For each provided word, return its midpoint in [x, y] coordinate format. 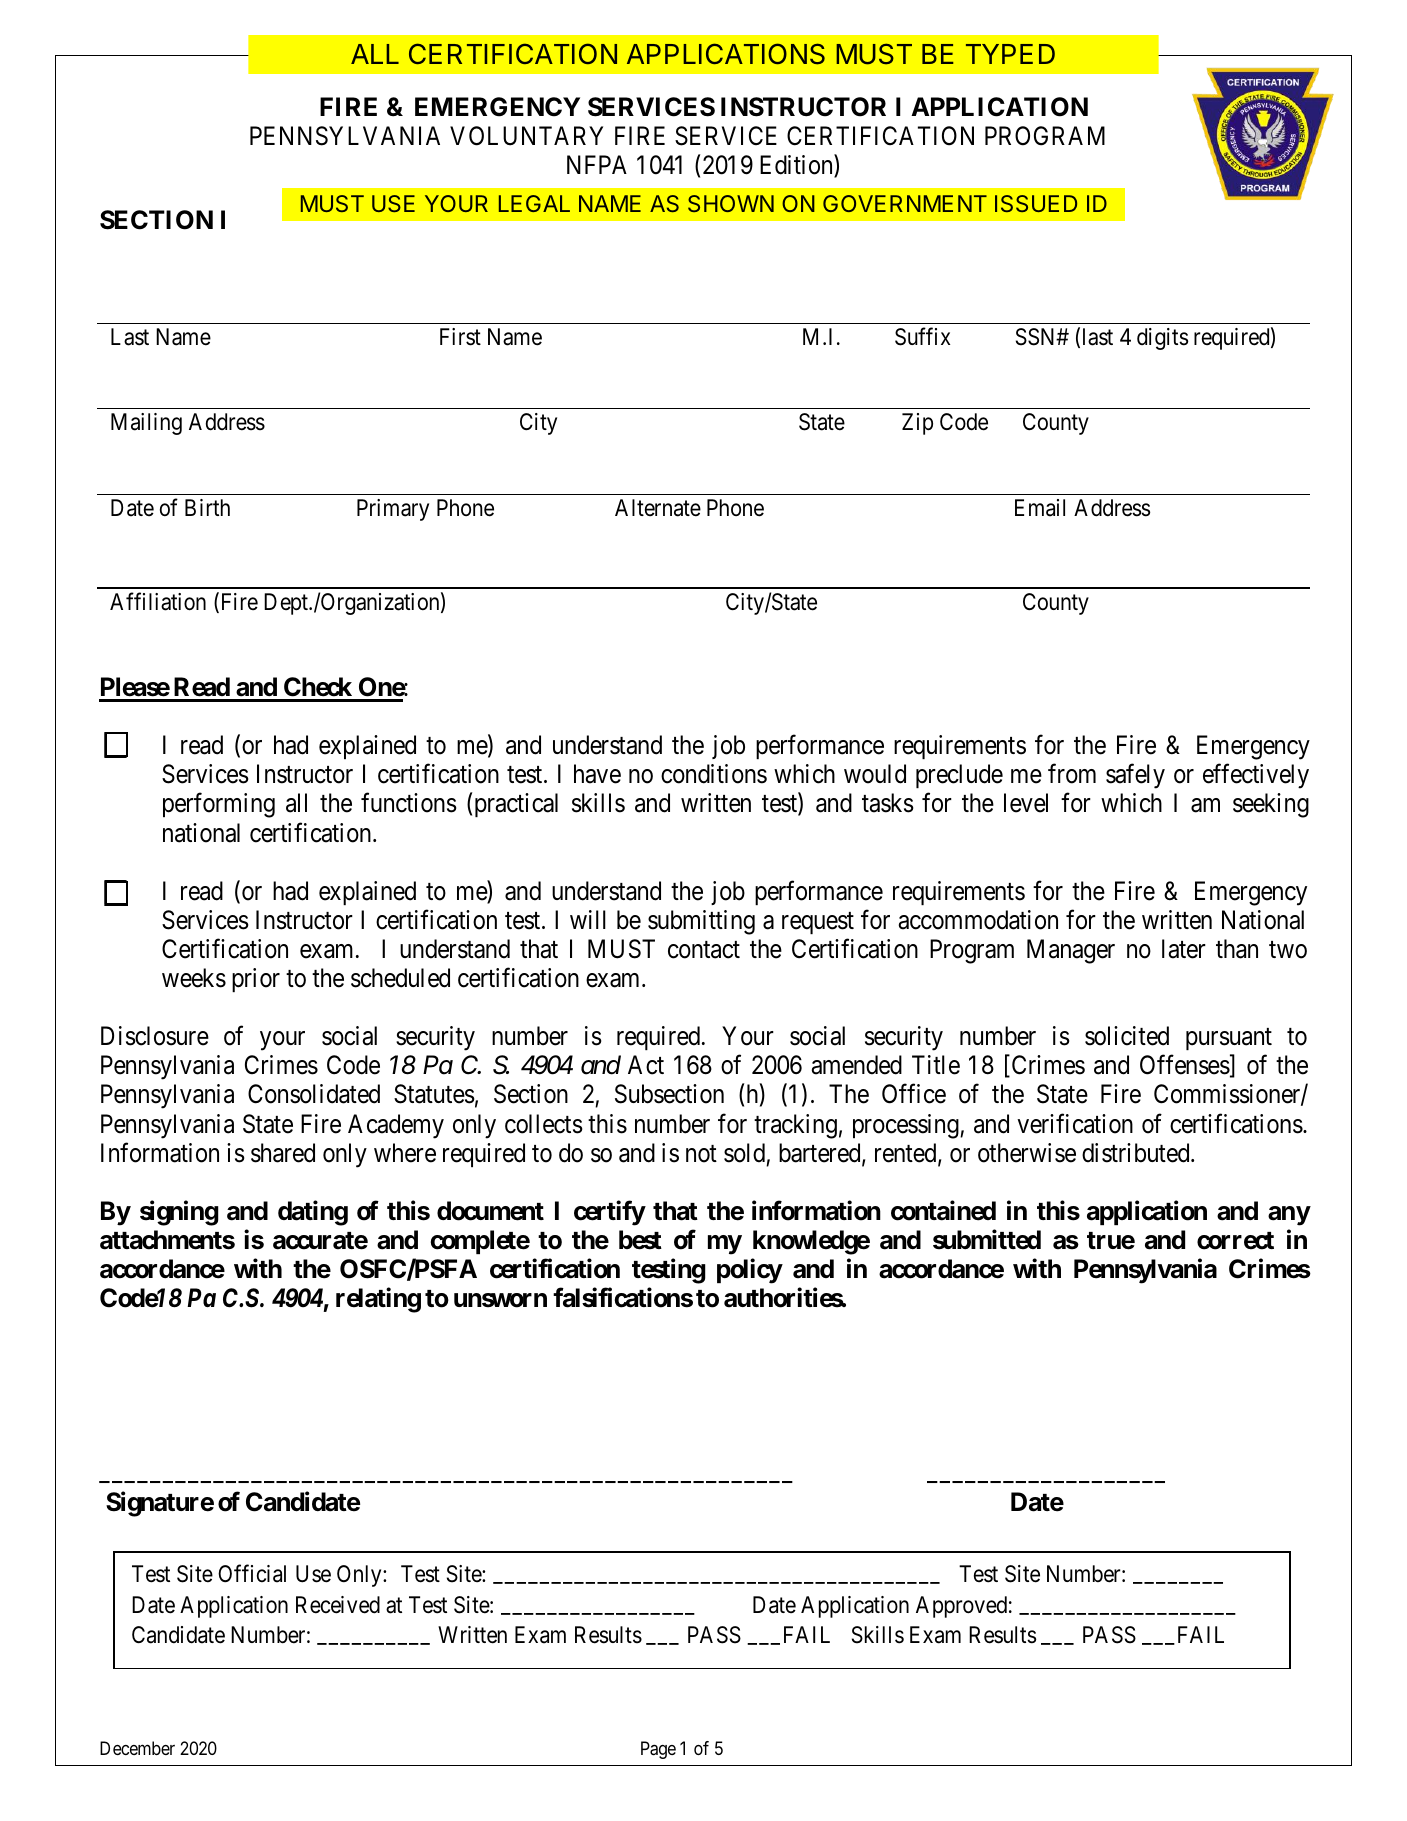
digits [1162, 339]
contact [704, 950]
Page [658, 1750]
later [1184, 949]
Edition [797, 166]
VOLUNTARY [526, 136]
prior [256, 980]
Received [338, 1605]
